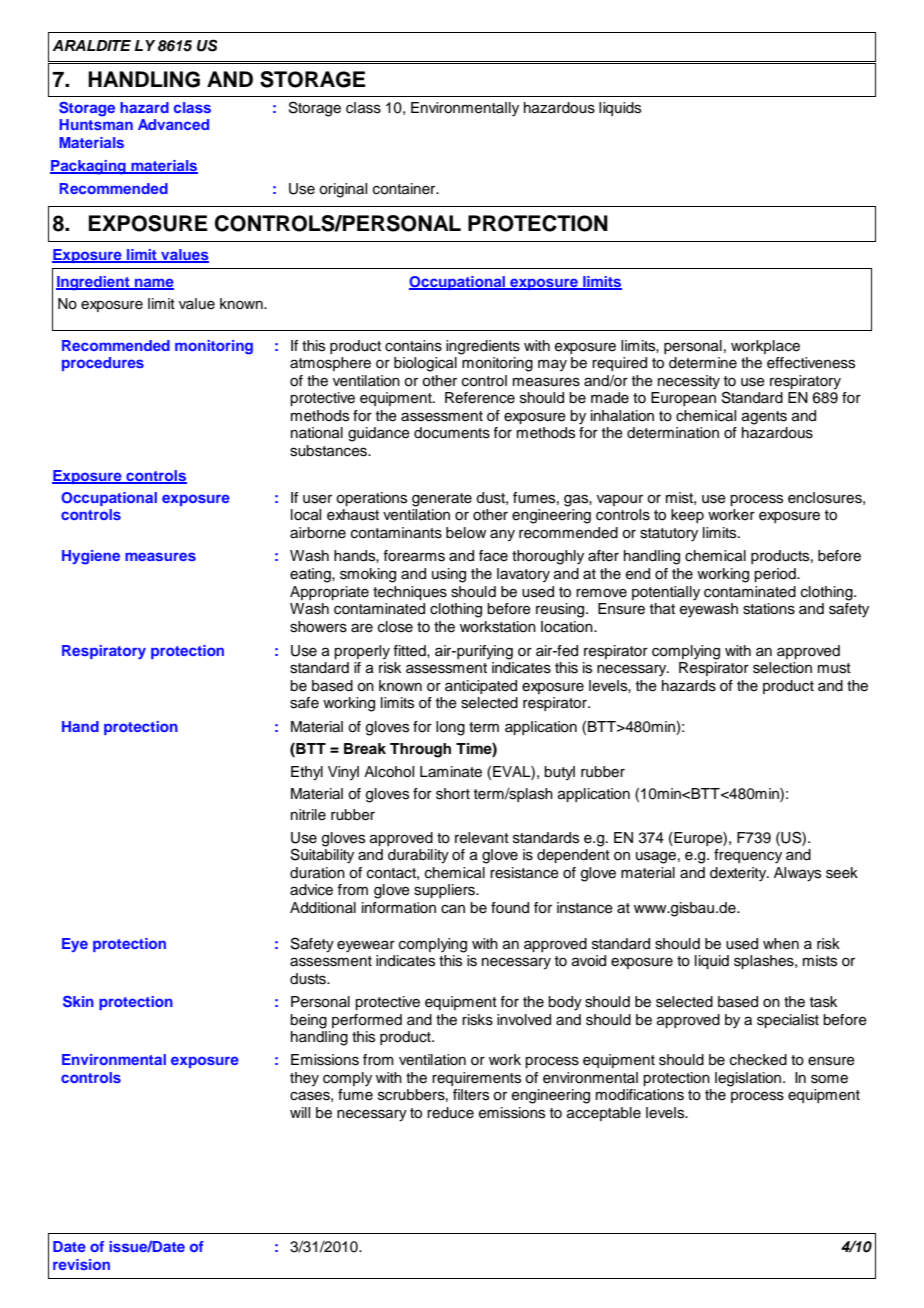 Image resolution: width=924 pixels, height=1308 pixels. Describe the element at coordinates (481, 687) in the page. I see `anticipated` at that location.
